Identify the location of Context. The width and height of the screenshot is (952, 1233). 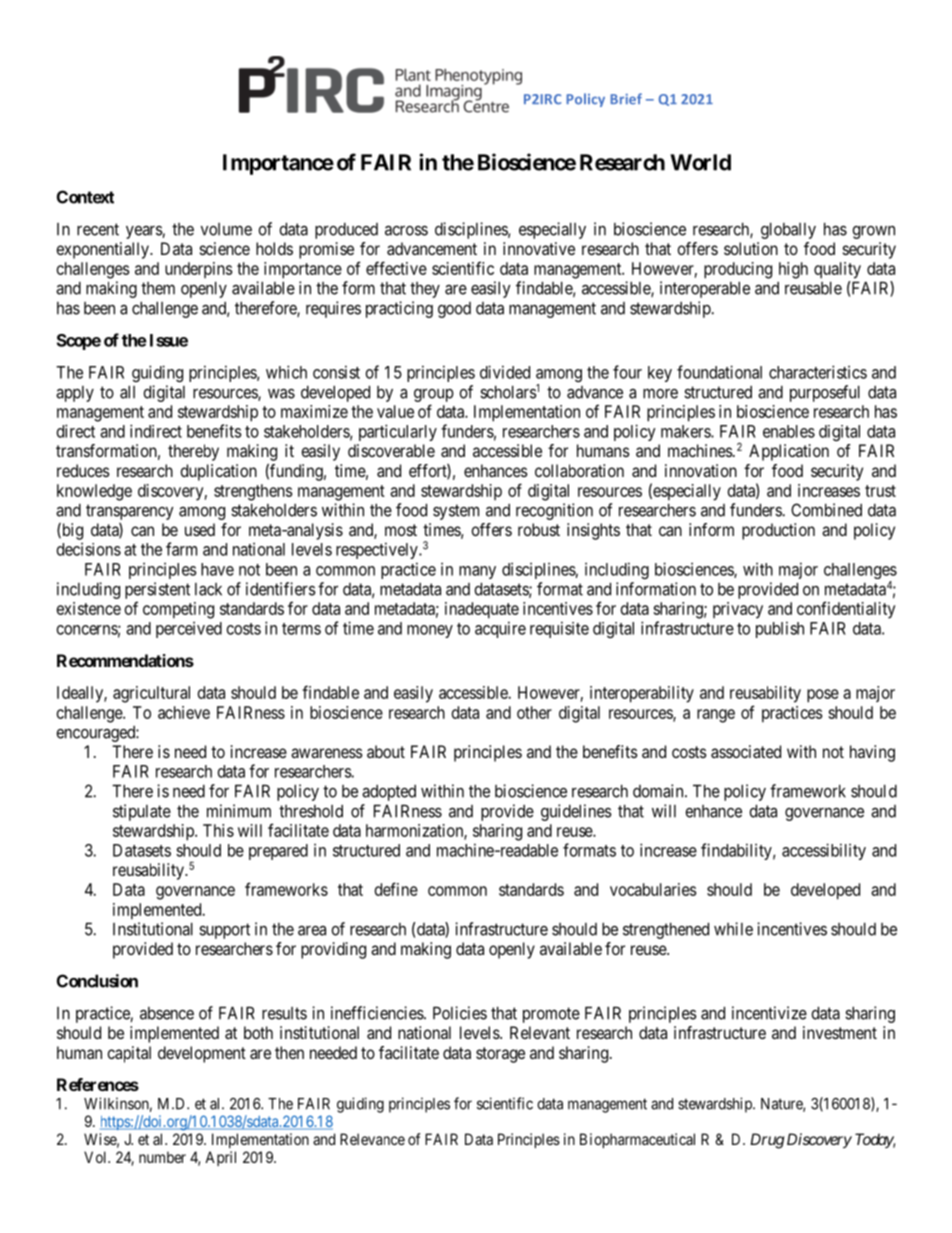
(85, 197).
